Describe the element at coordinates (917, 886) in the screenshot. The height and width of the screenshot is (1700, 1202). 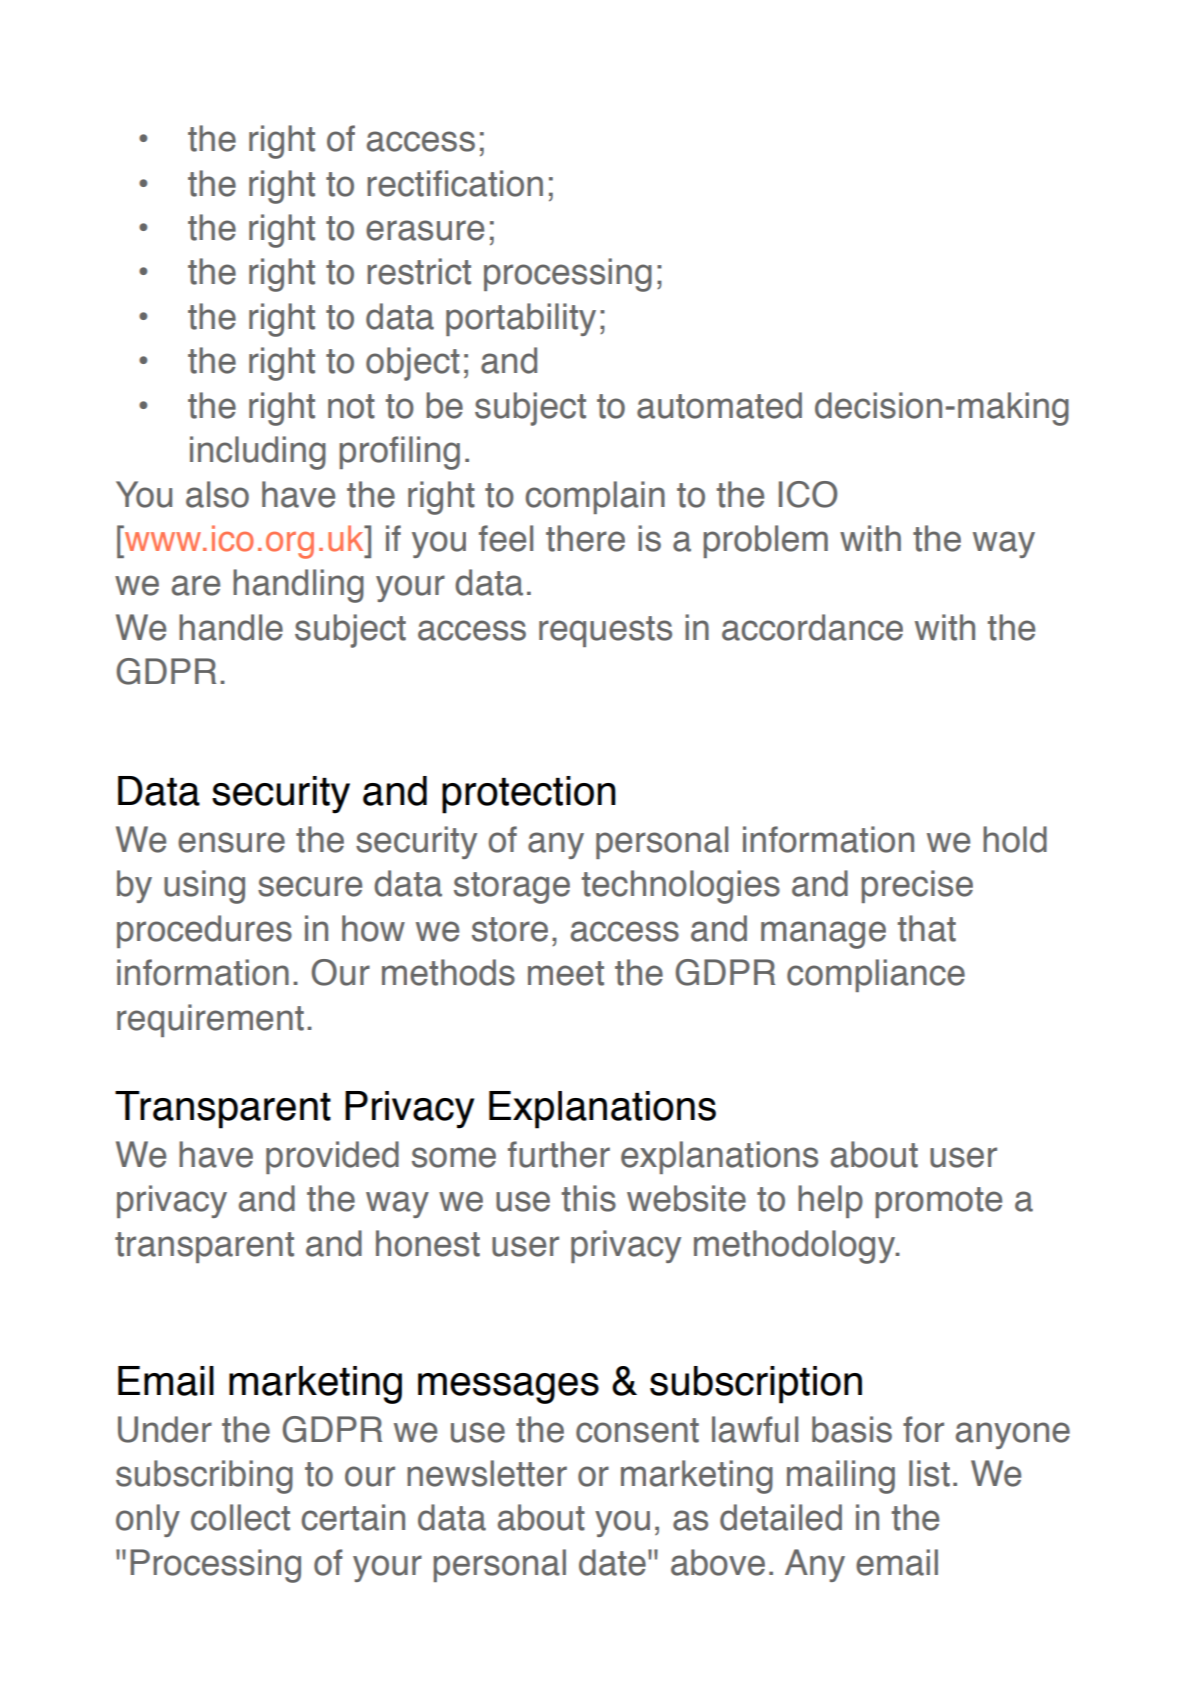
I see `precise` at that location.
